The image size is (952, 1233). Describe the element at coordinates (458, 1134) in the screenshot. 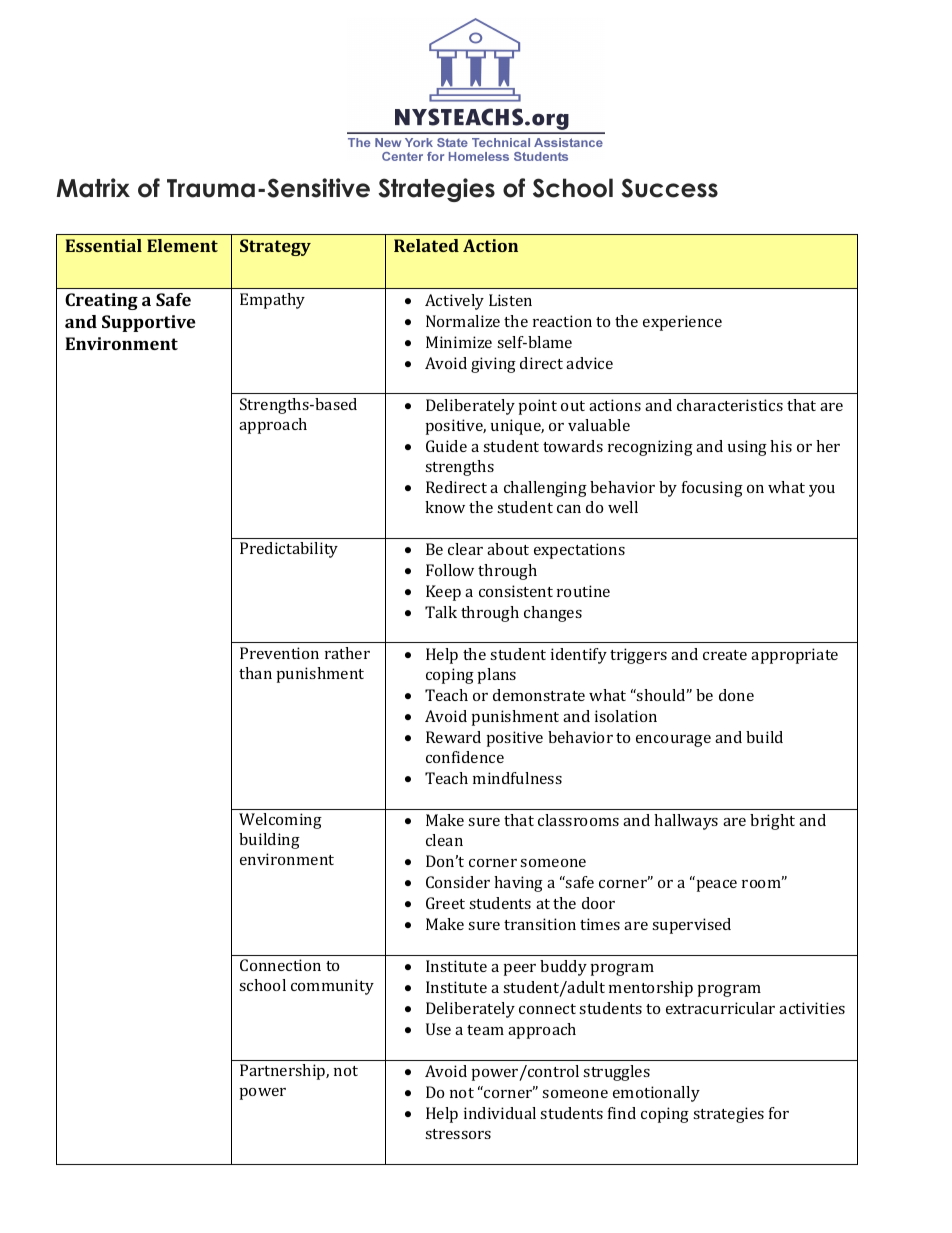

I see `stressors` at that location.
